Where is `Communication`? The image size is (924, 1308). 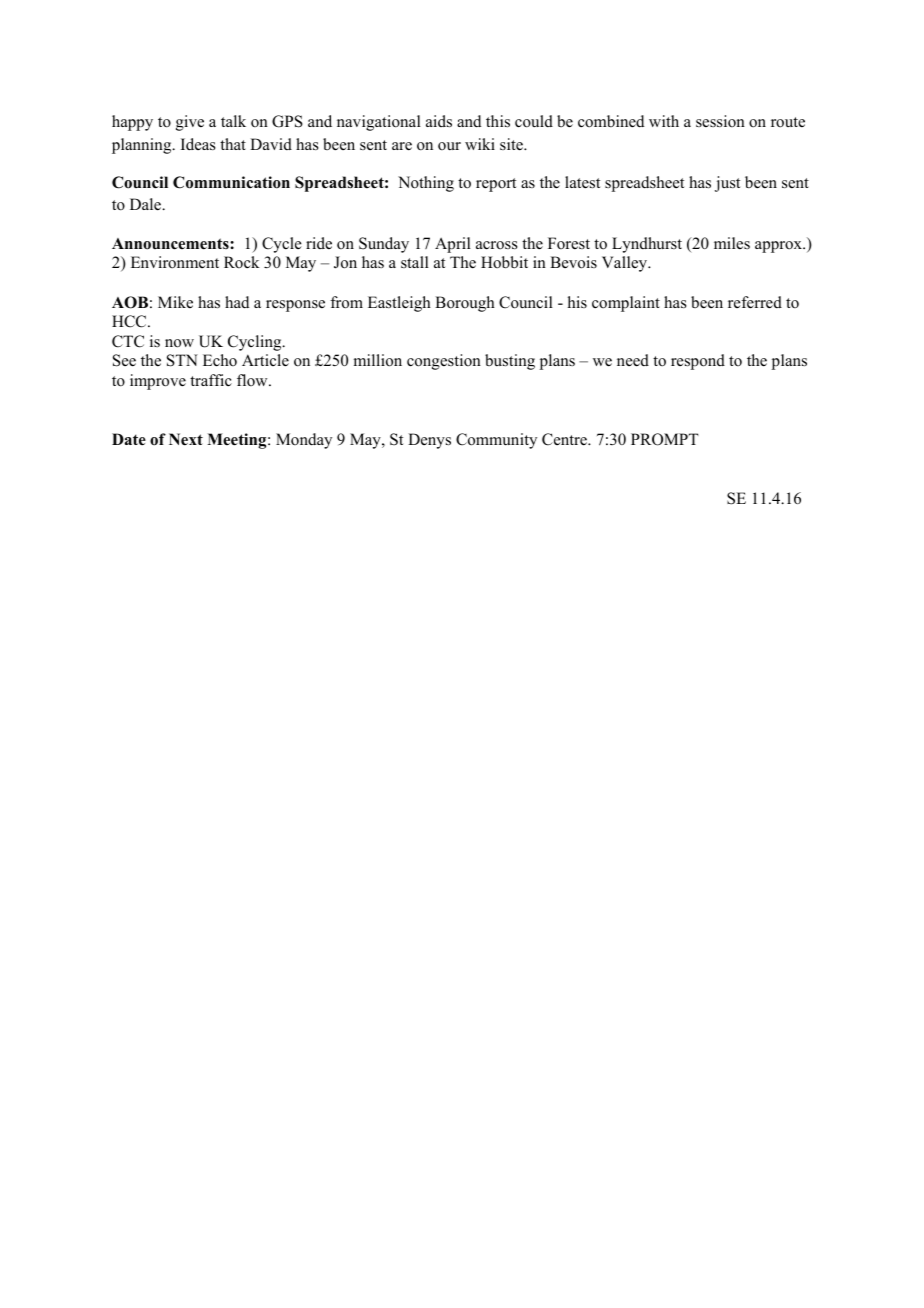 Communication is located at coordinates (231, 182).
